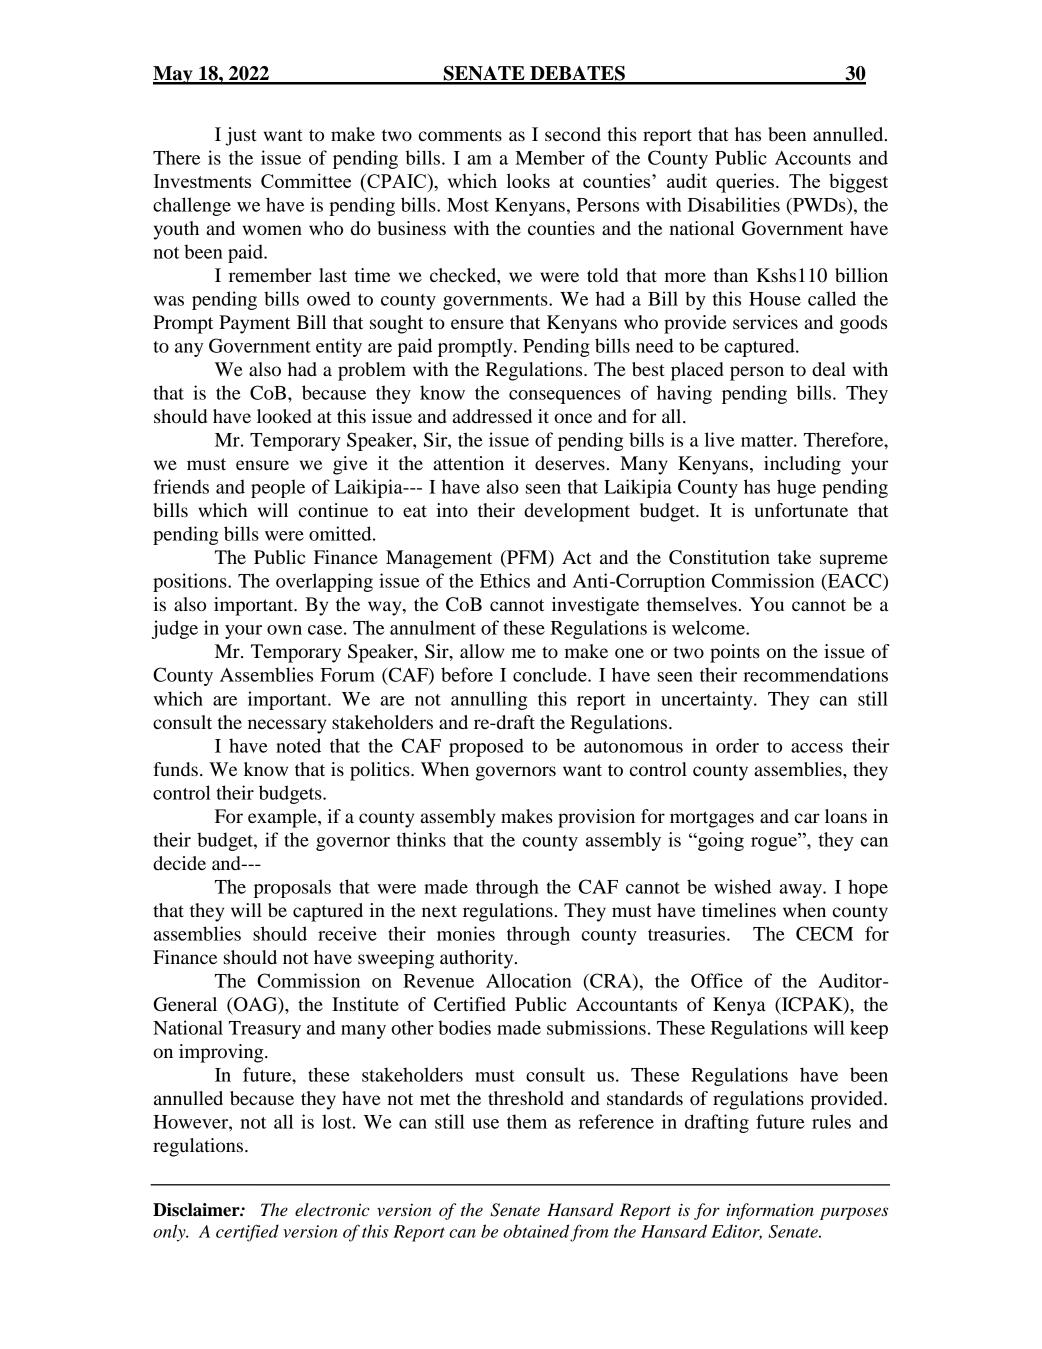 The image size is (1042, 1349). Describe the element at coordinates (813, 158) in the page. I see `Accounts` at that location.
